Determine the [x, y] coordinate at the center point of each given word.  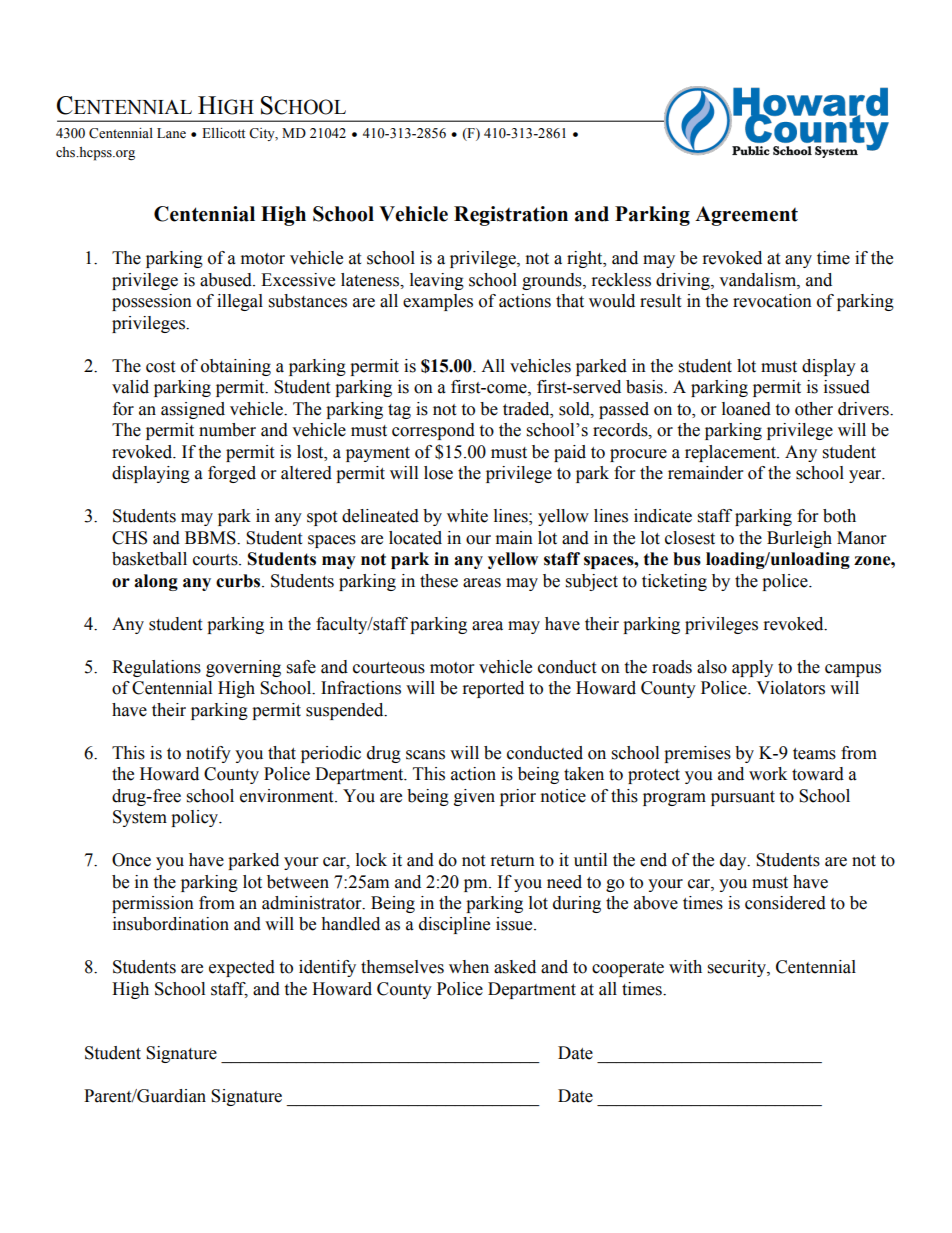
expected [242, 968]
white [467, 516]
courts [216, 560]
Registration [511, 216]
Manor [861, 538]
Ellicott [223, 133]
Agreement [746, 216]
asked [515, 967]
